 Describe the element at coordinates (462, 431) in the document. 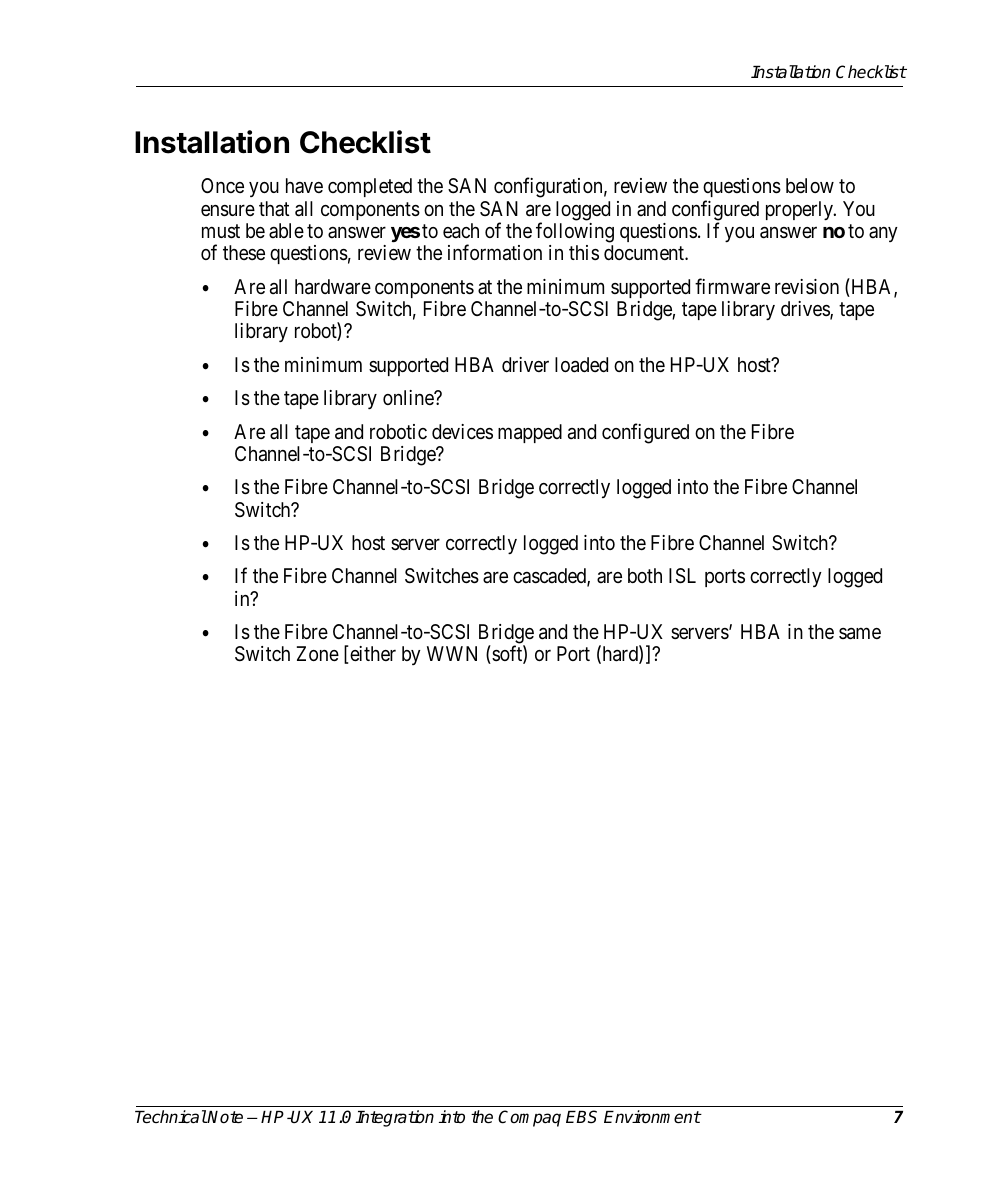

I see `devices` at that location.
